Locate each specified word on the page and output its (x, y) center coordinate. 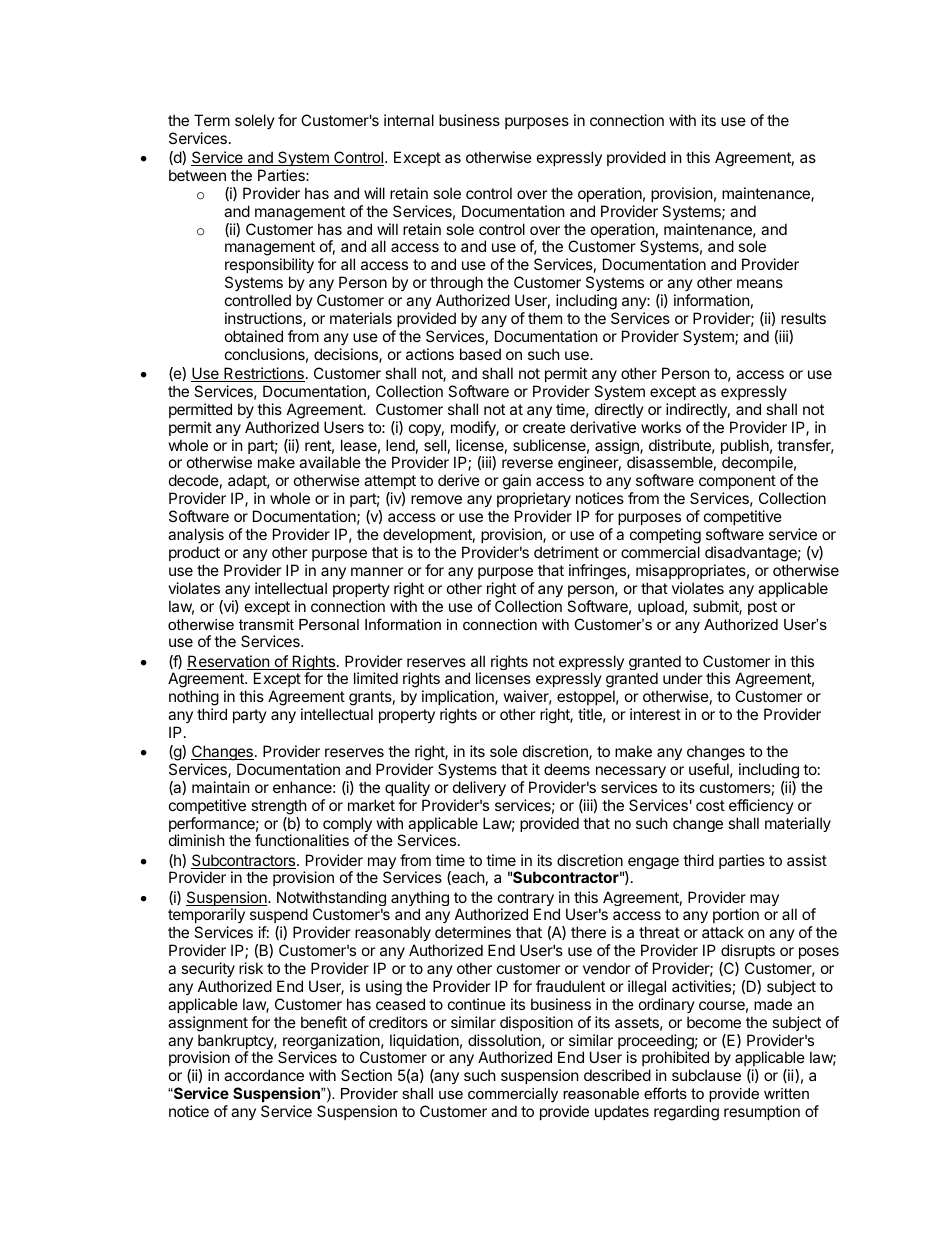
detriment (566, 552)
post (762, 608)
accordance (264, 1075)
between (197, 175)
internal (409, 120)
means (760, 283)
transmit (266, 624)
